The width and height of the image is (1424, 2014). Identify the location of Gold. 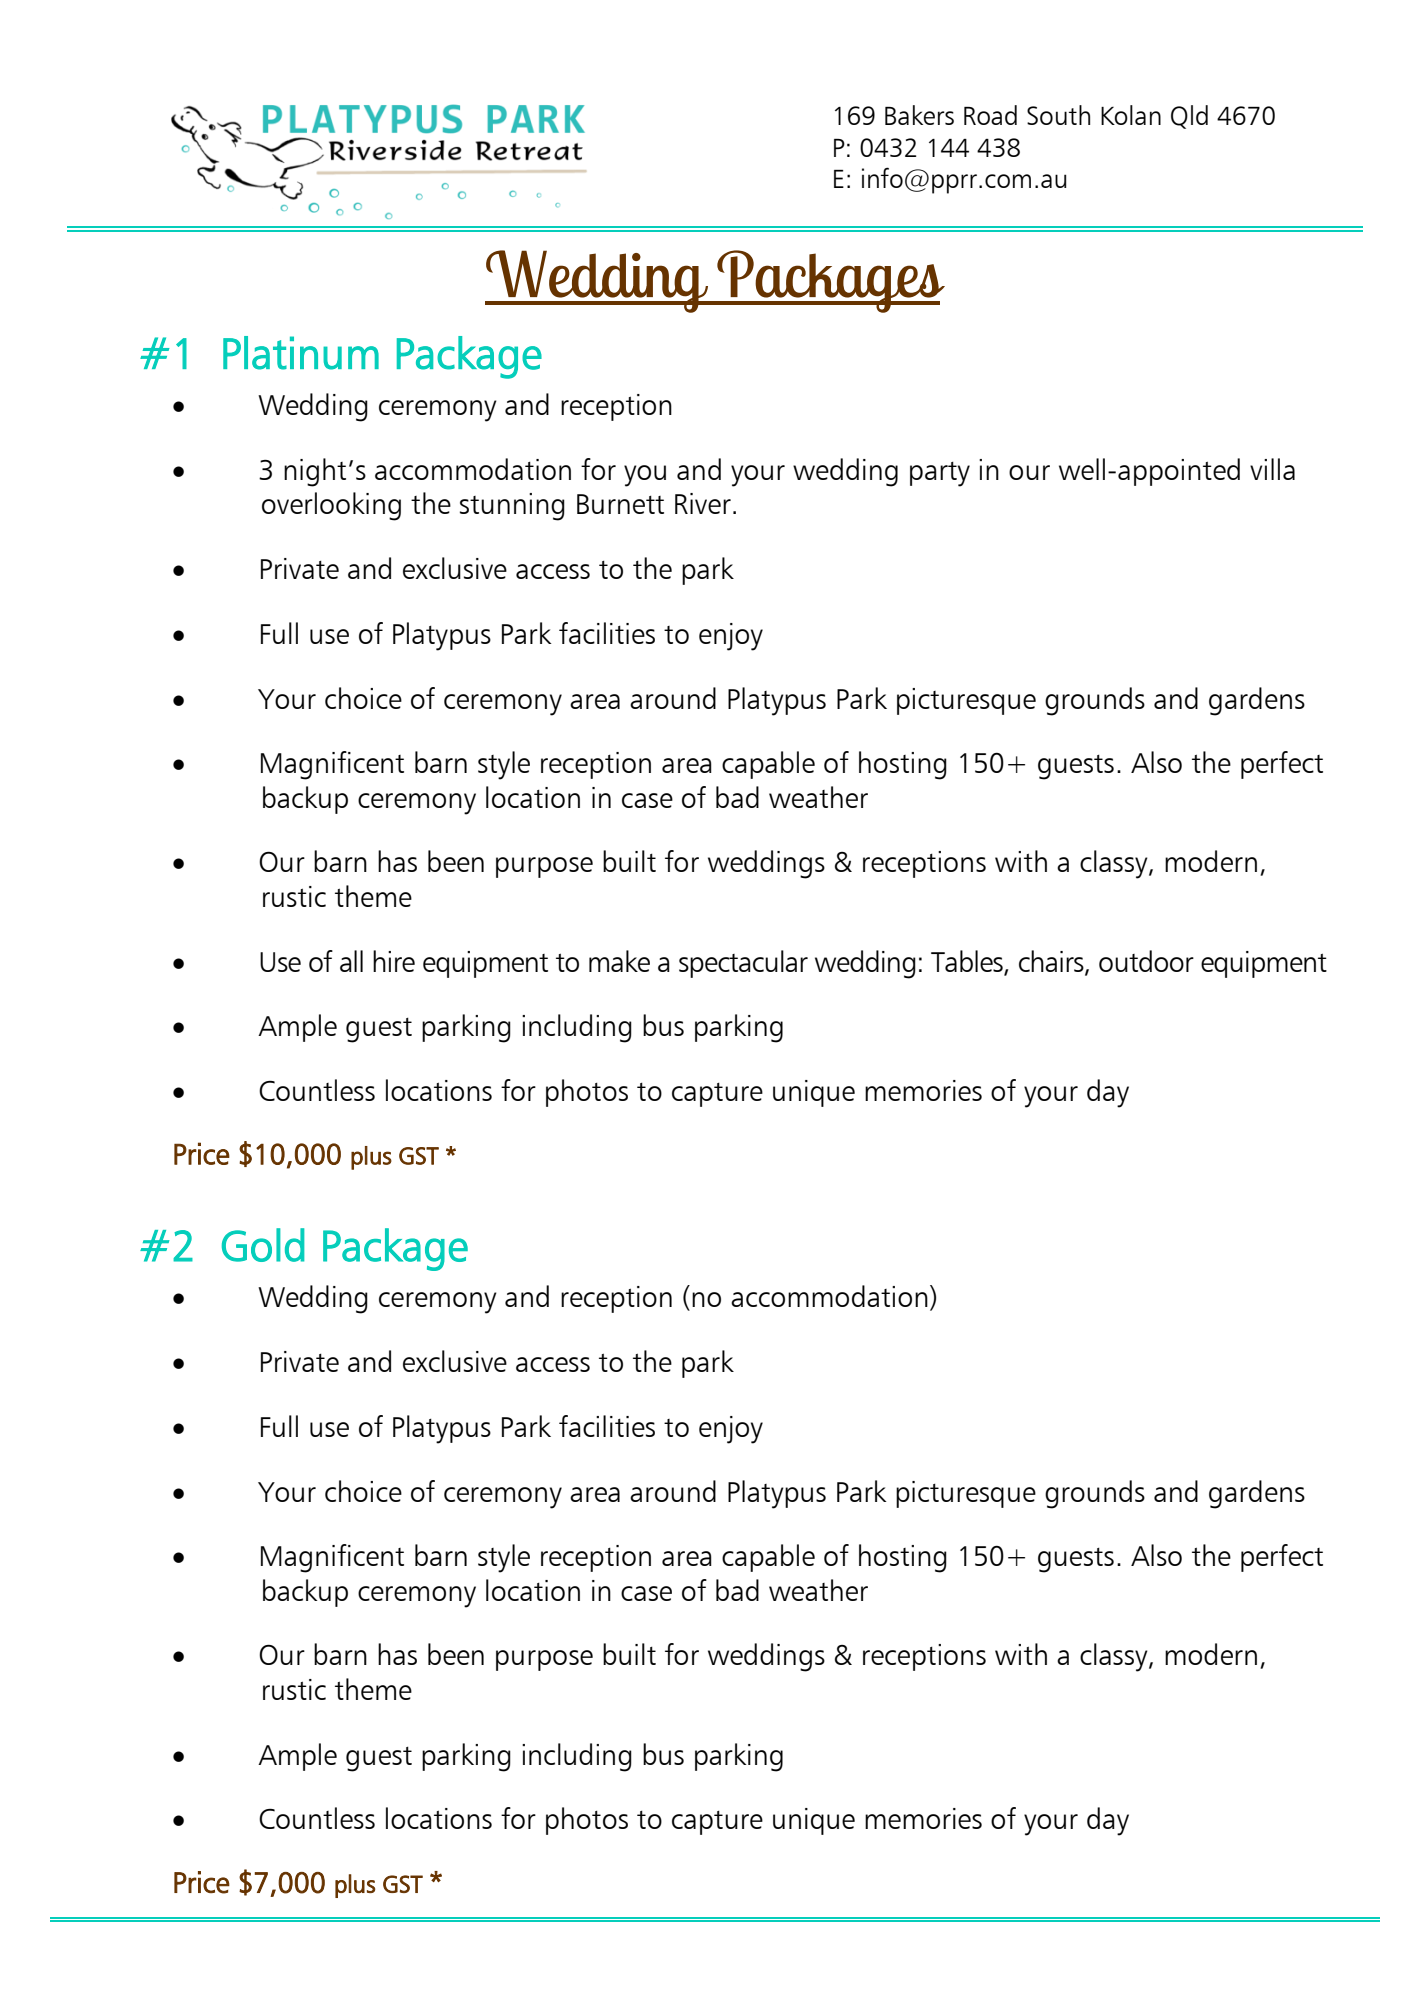
(263, 1245).
